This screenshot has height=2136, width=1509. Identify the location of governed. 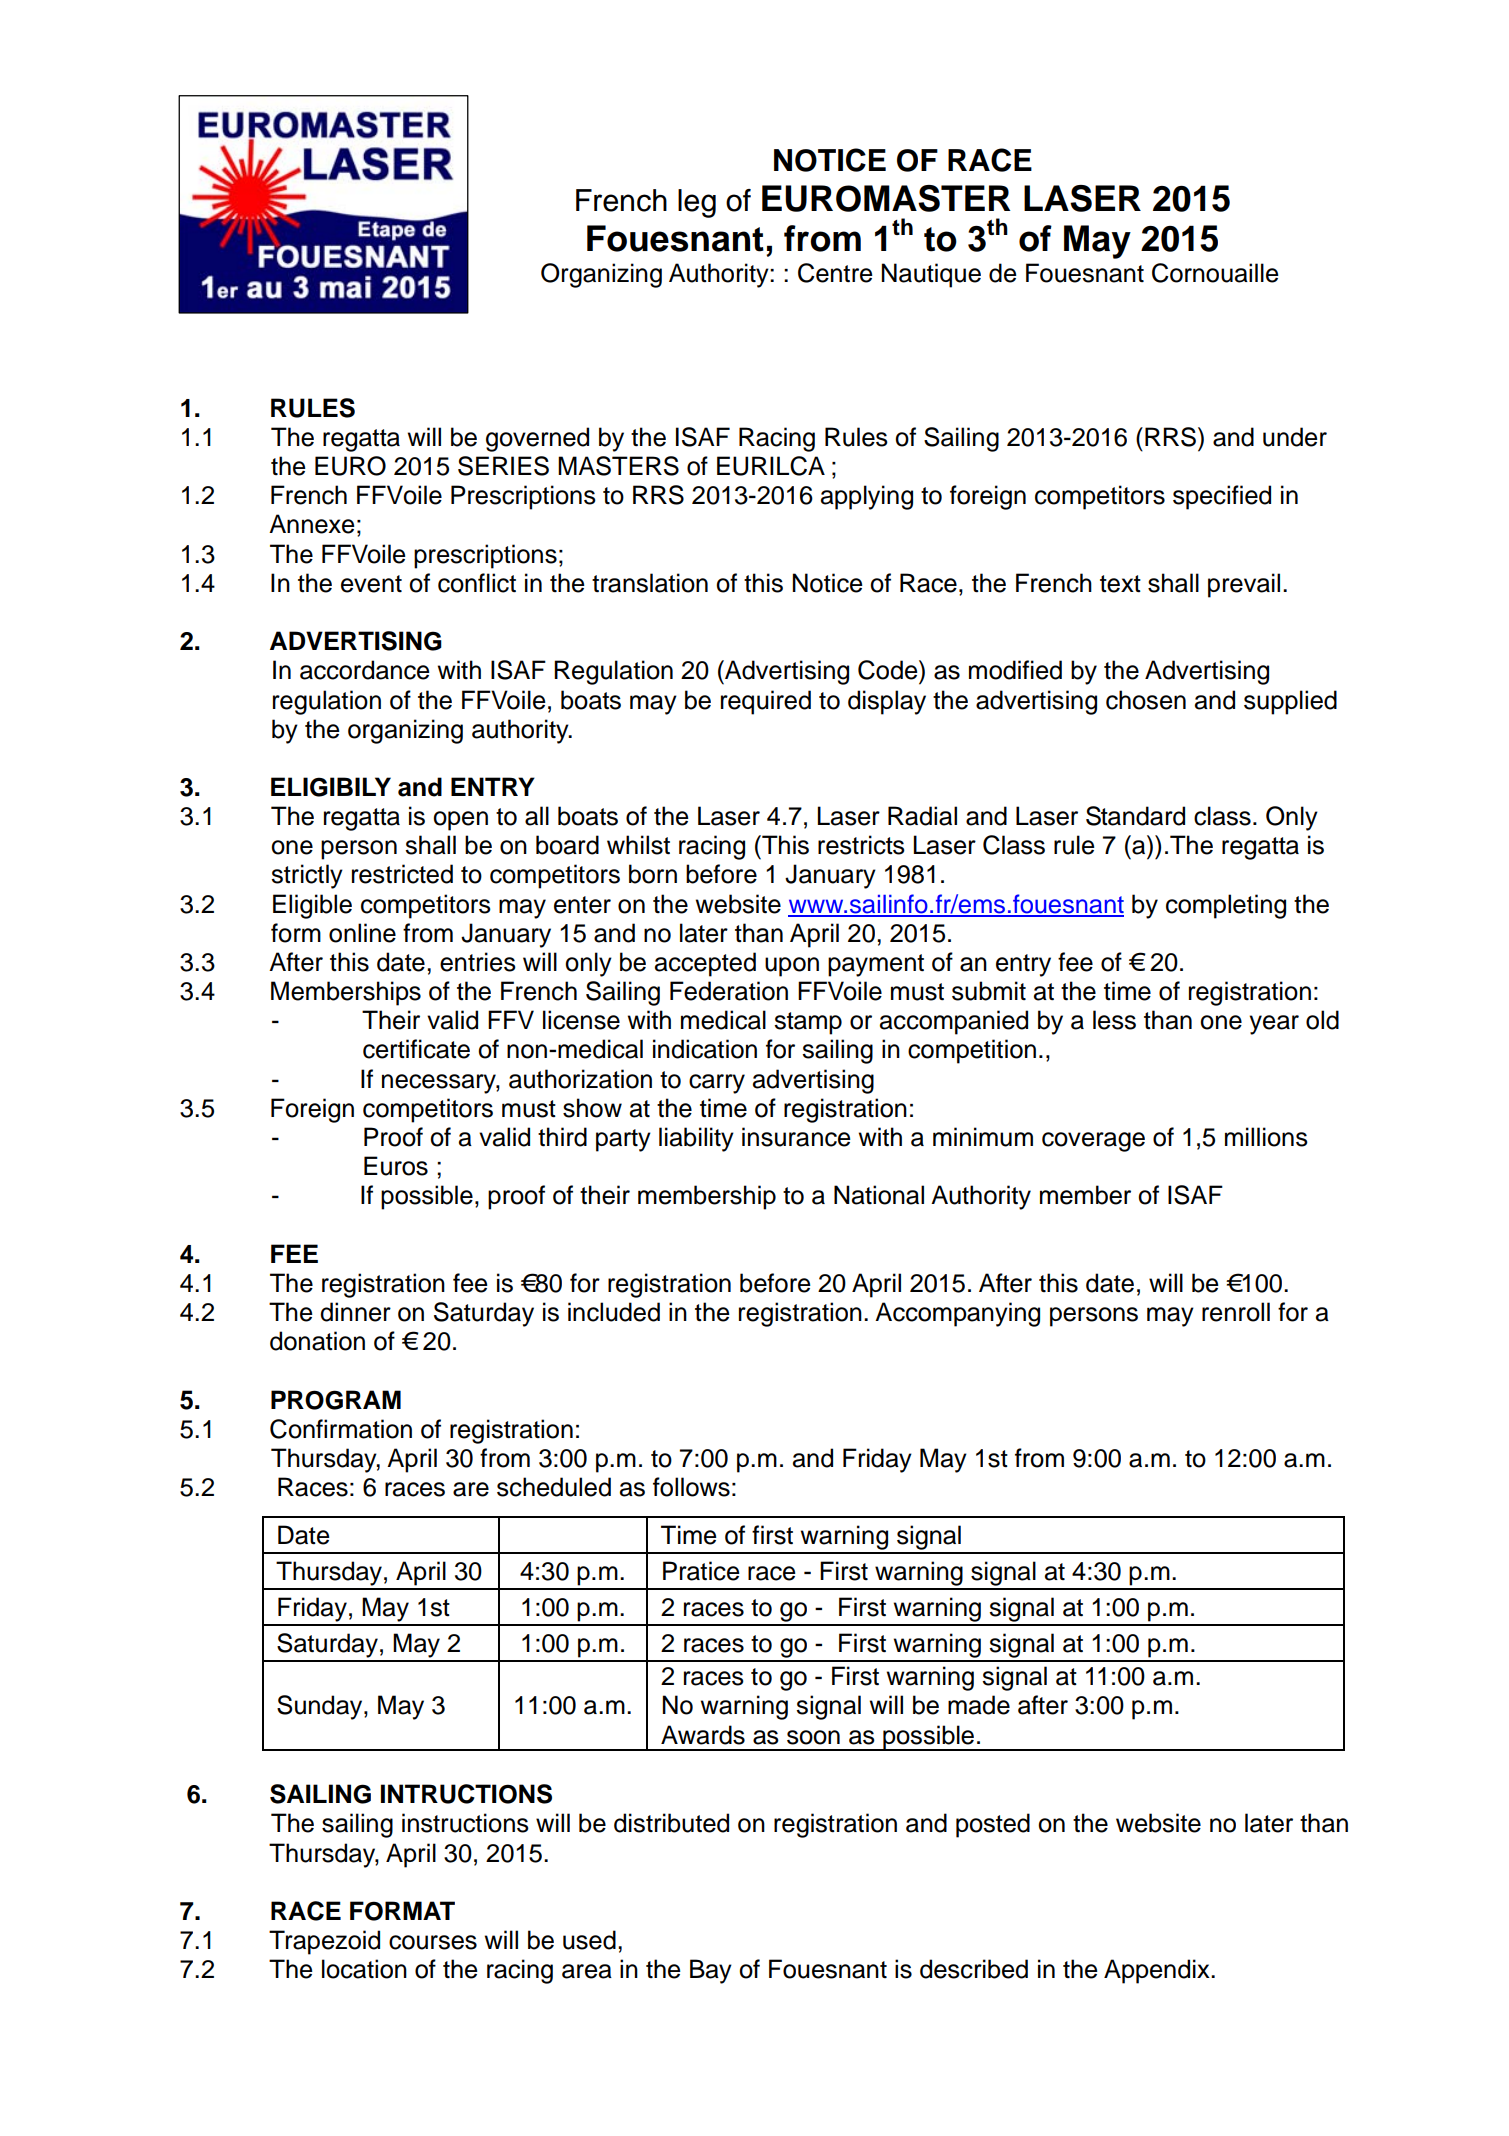
(537, 439).
